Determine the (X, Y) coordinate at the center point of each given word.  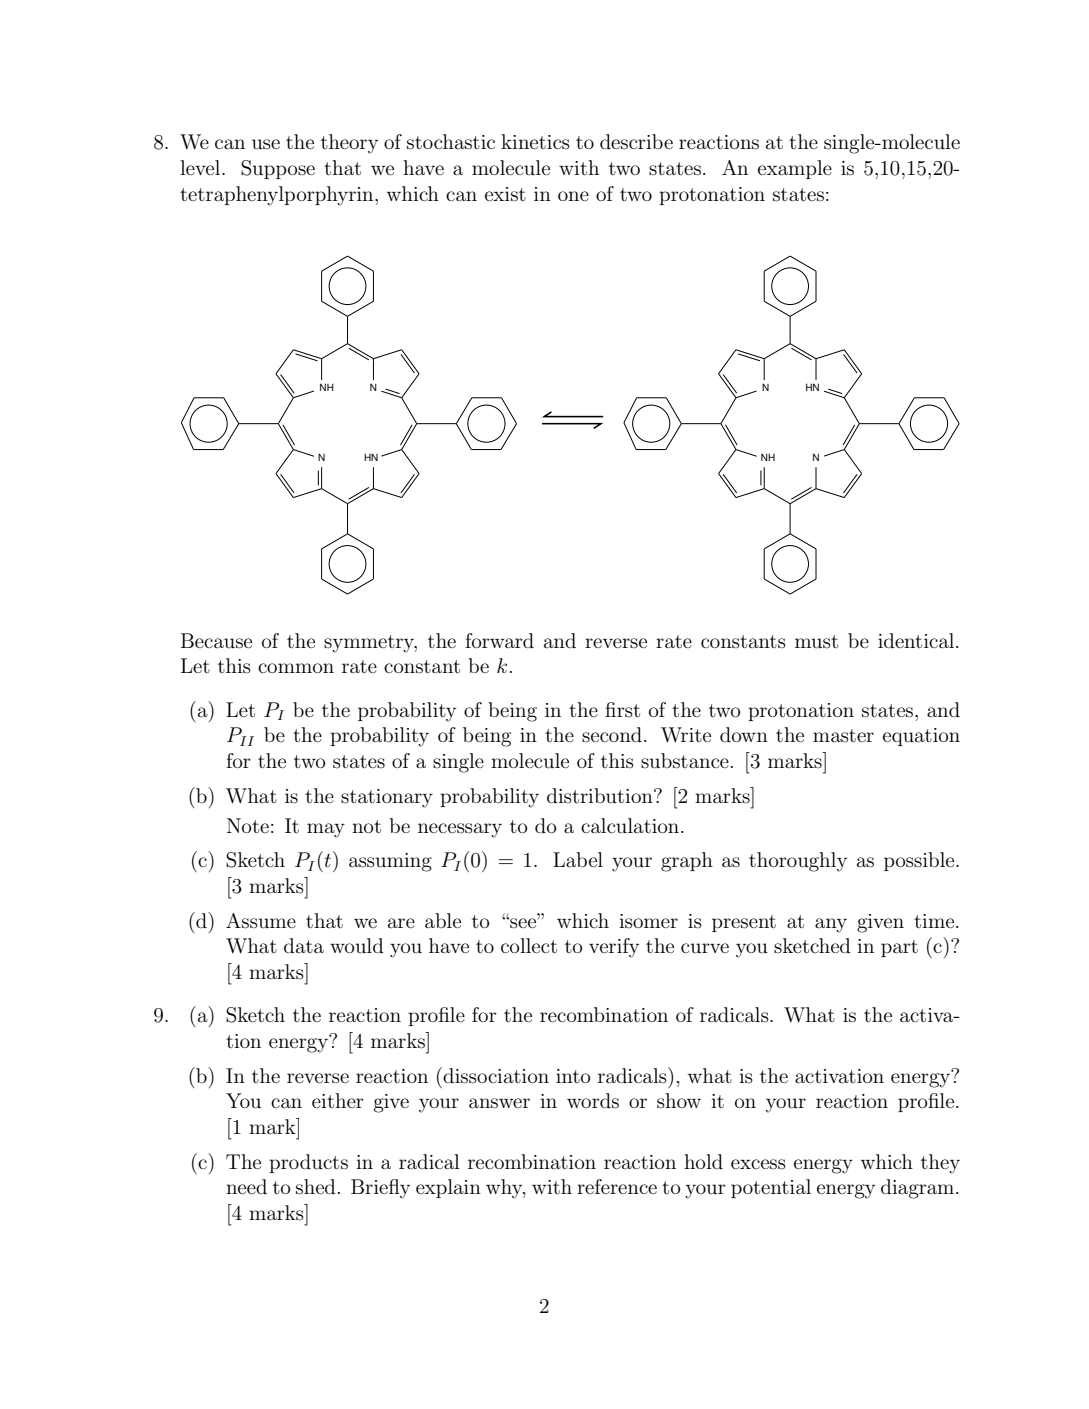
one (573, 196)
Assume (261, 921)
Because (216, 641)
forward (499, 641)
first (622, 710)
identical (917, 641)
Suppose (278, 169)
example (795, 169)
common (296, 668)
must (816, 642)
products (308, 1163)
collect (529, 945)
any (831, 925)
